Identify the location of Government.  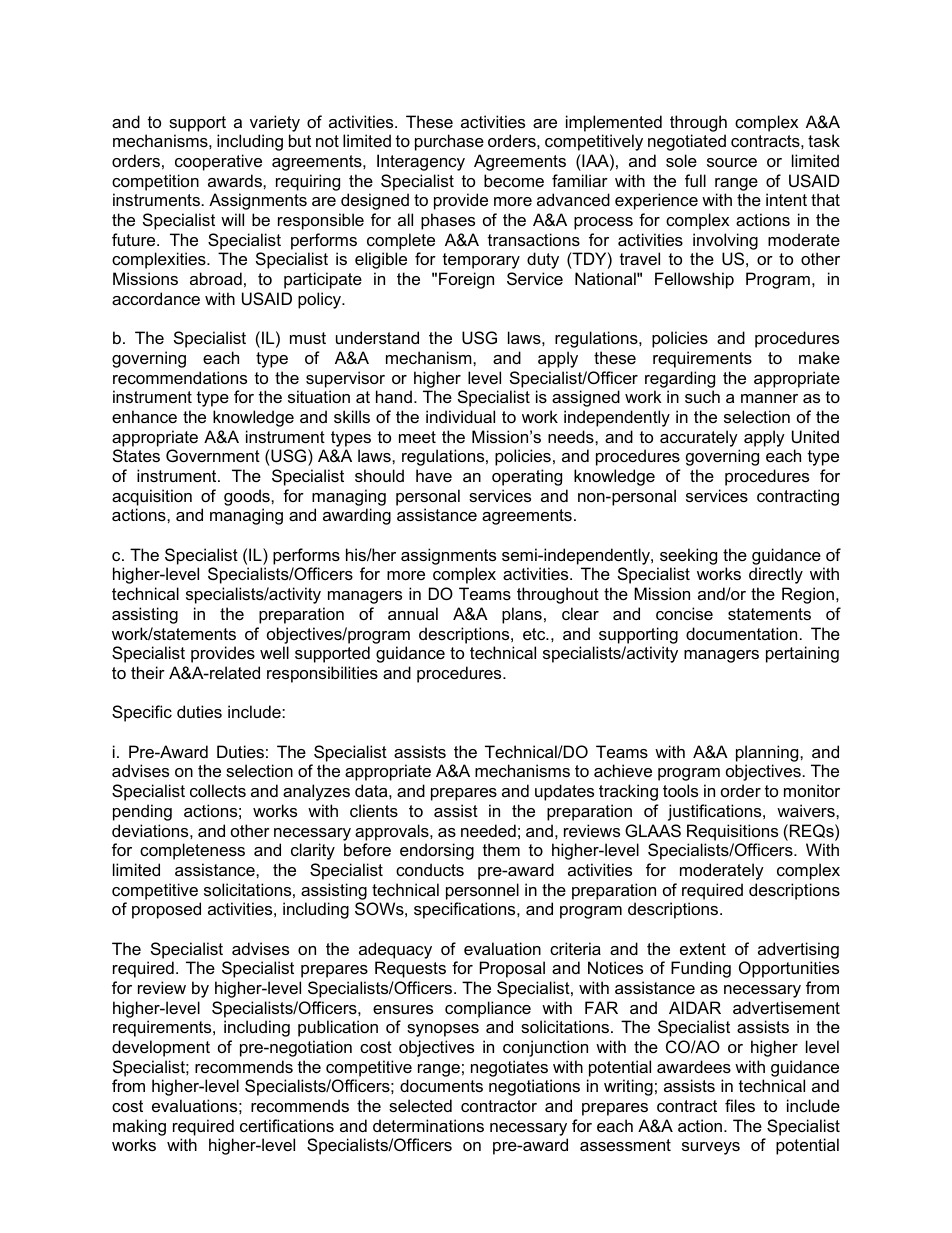
(213, 455).
